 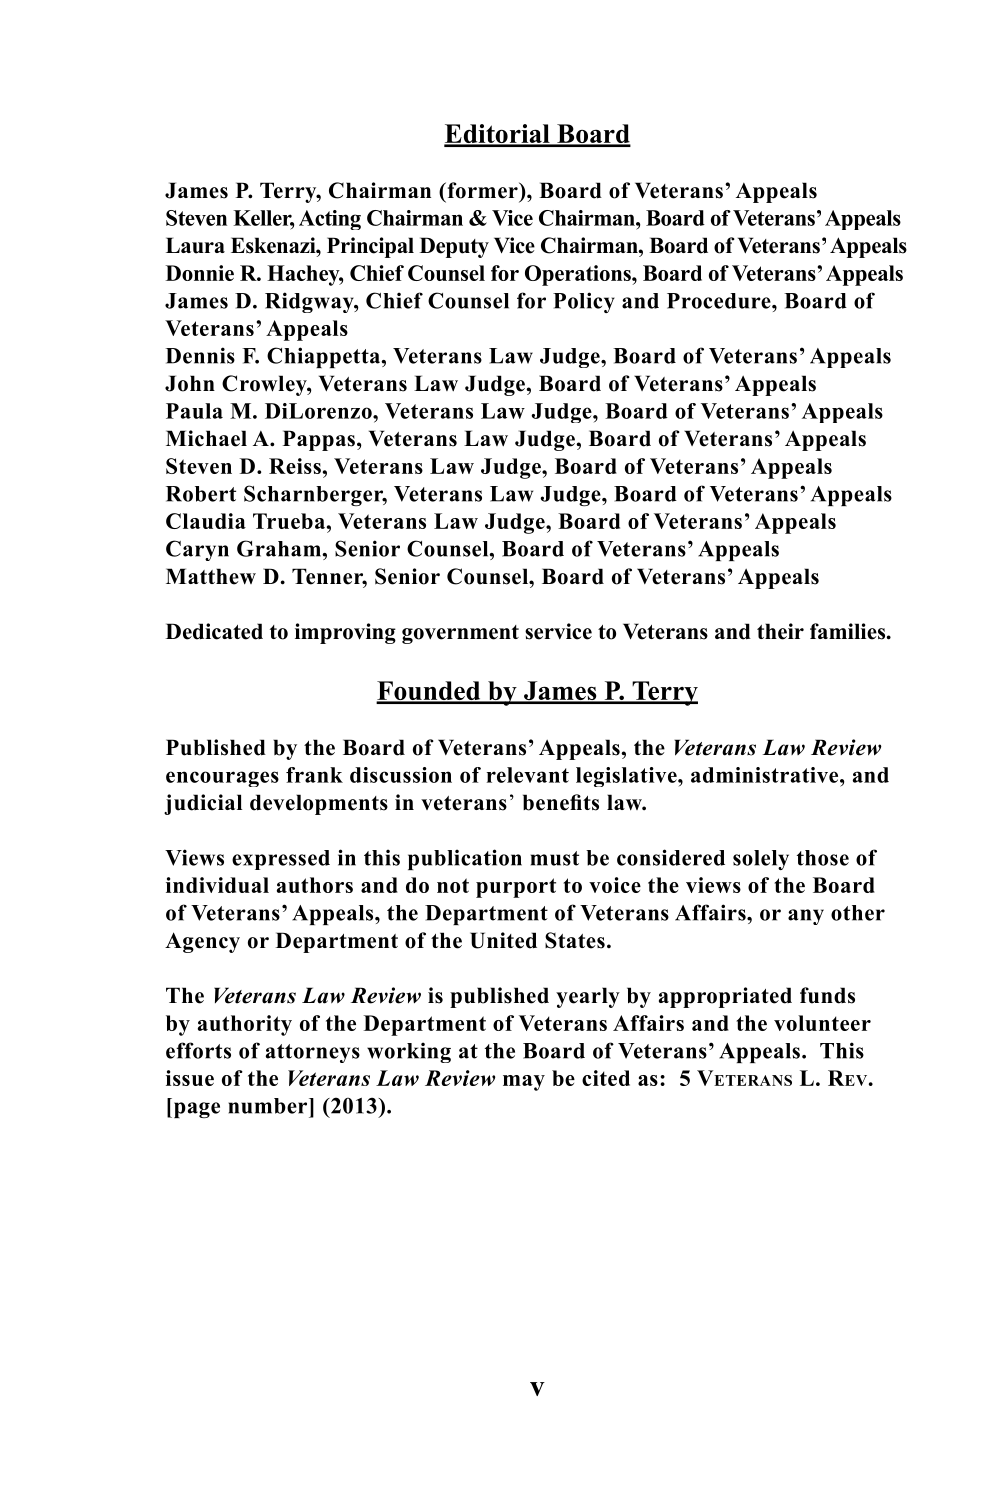 I want to click on Acting, so click(x=330, y=220).
